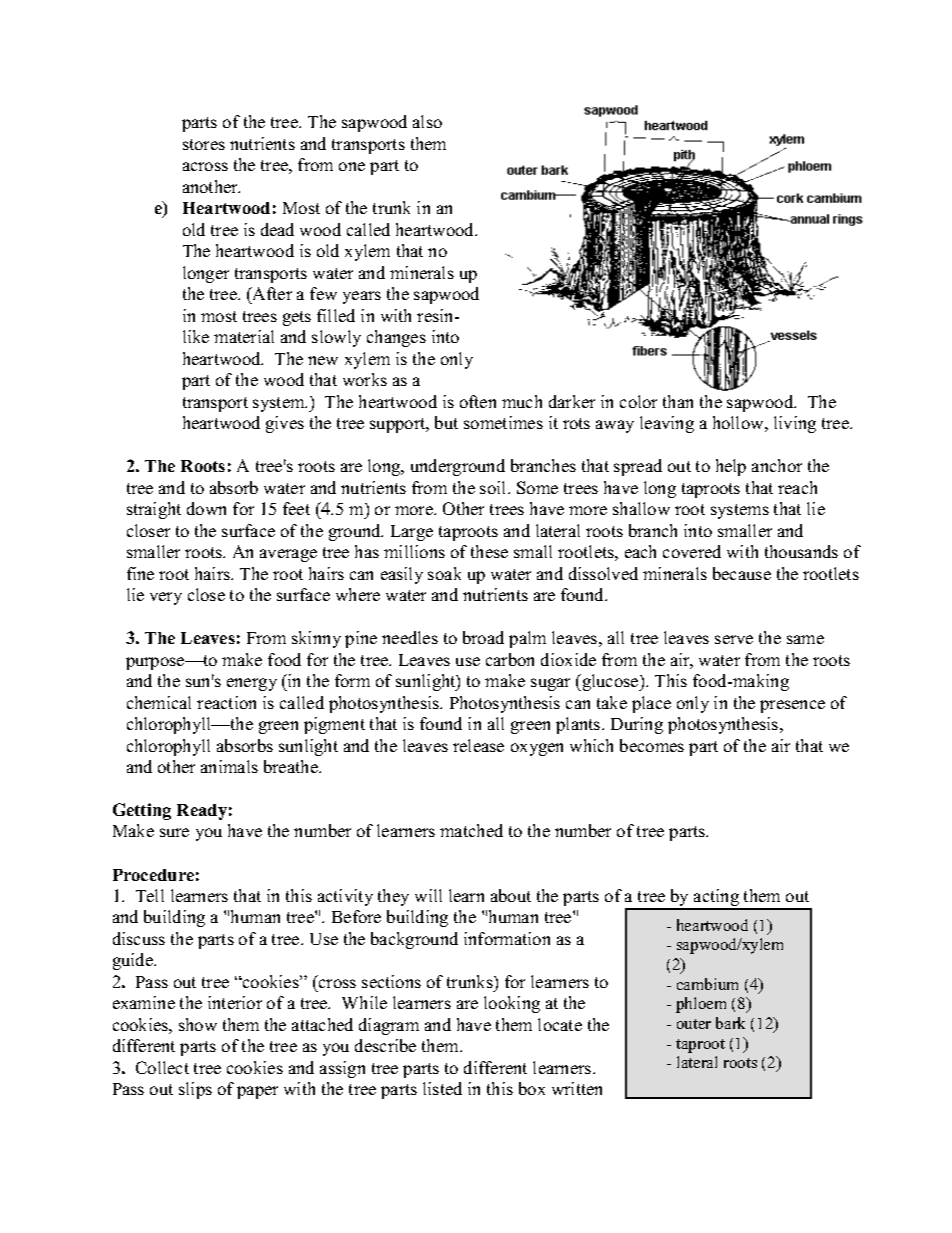 Image resolution: width=952 pixels, height=1233 pixels. I want to click on animals, so click(229, 766).
